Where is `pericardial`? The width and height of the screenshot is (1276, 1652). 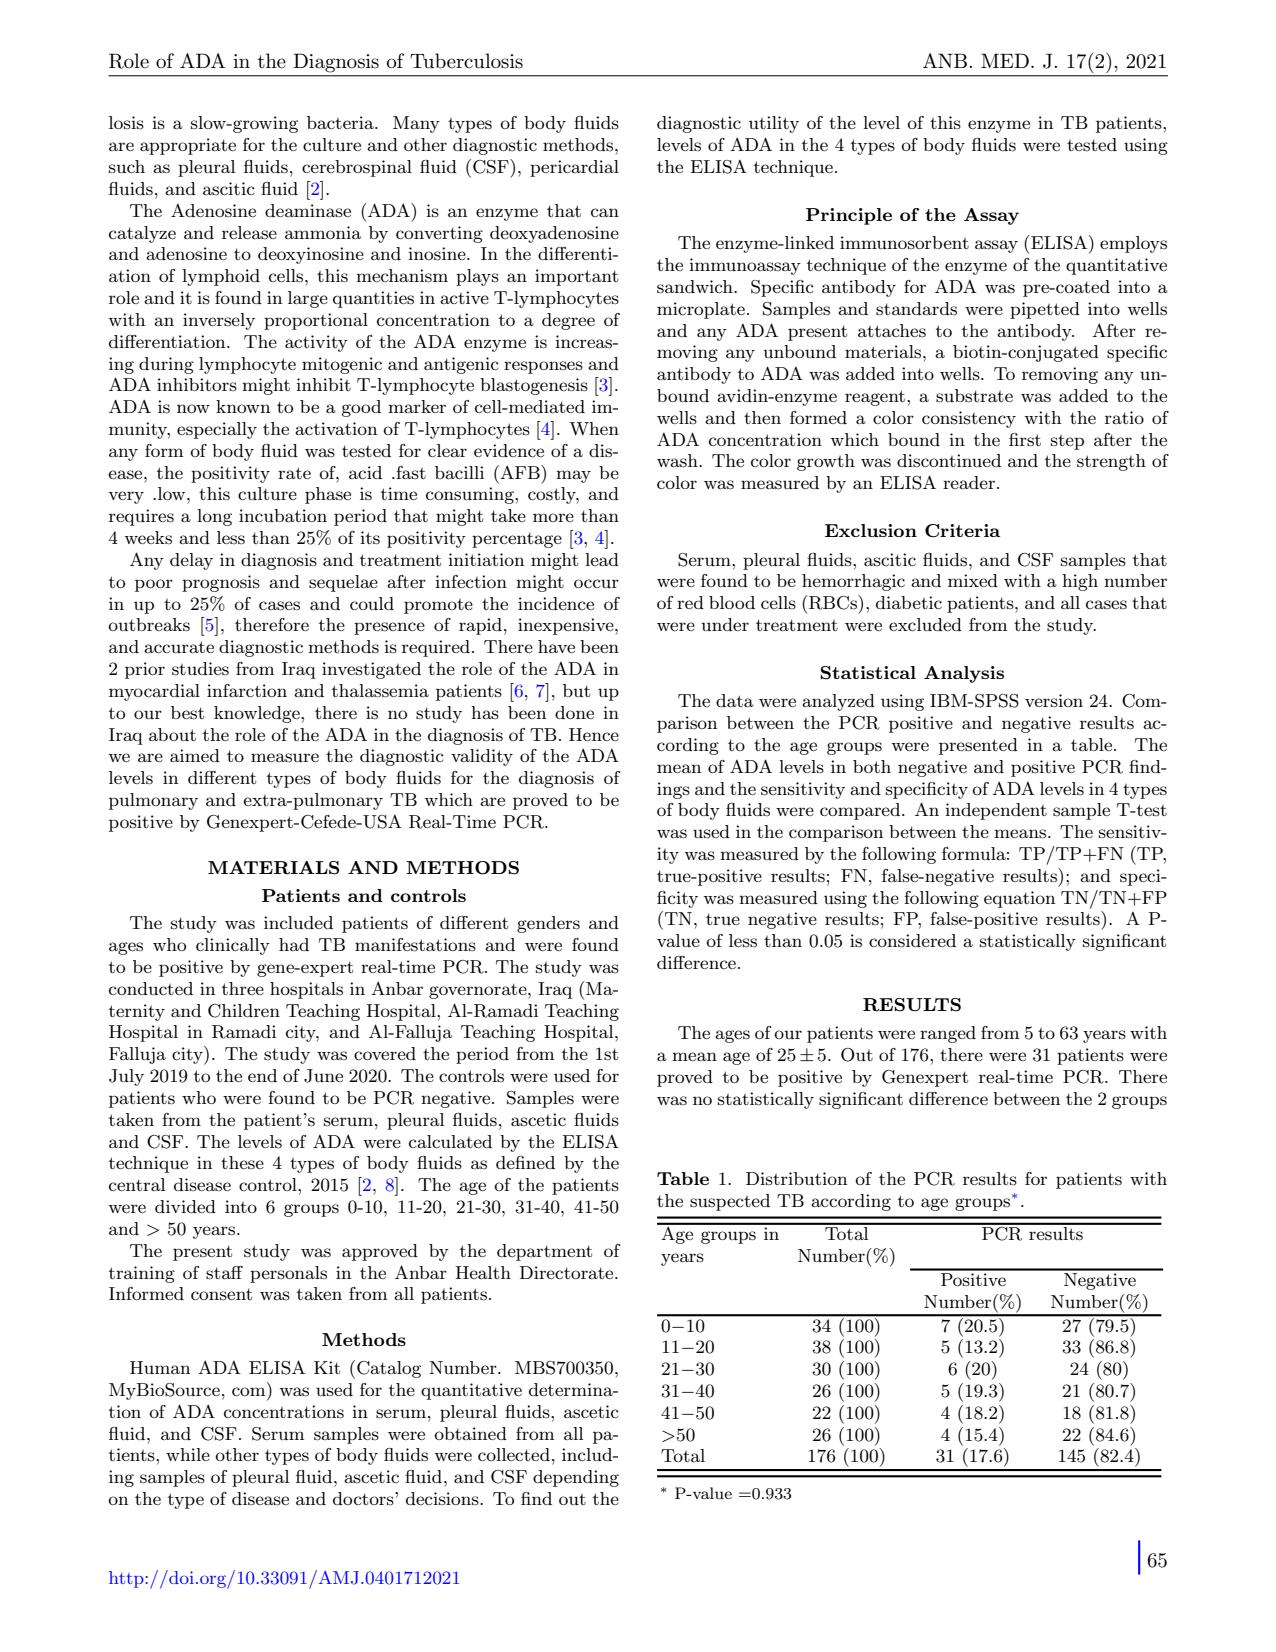
pericardial is located at coordinates (574, 168).
